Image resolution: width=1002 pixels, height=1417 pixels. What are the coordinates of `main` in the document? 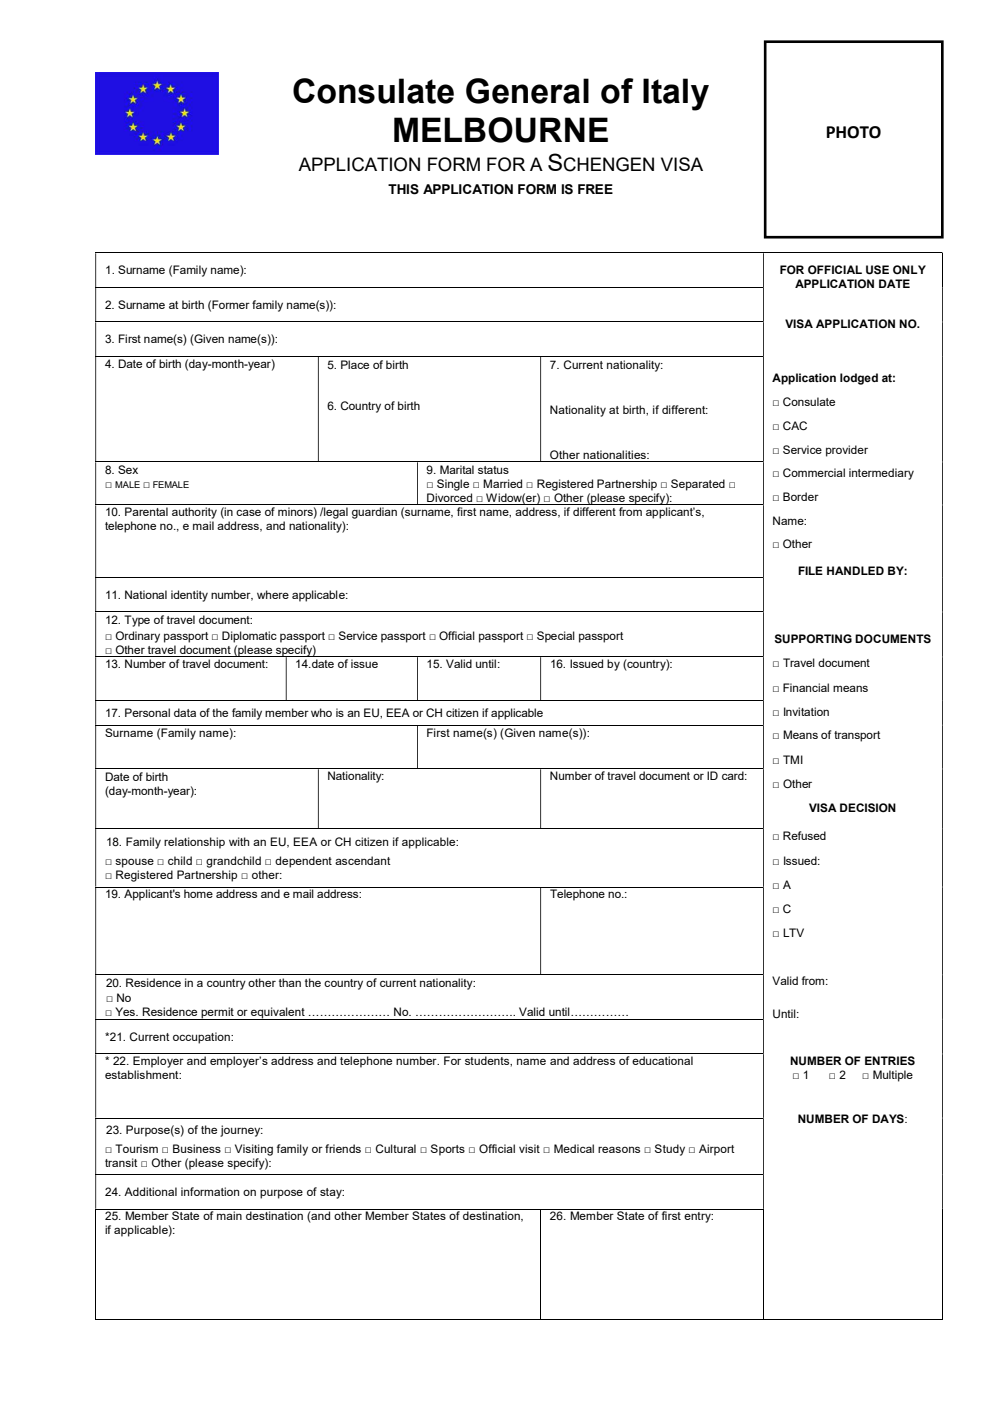 It's located at (229, 1215).
